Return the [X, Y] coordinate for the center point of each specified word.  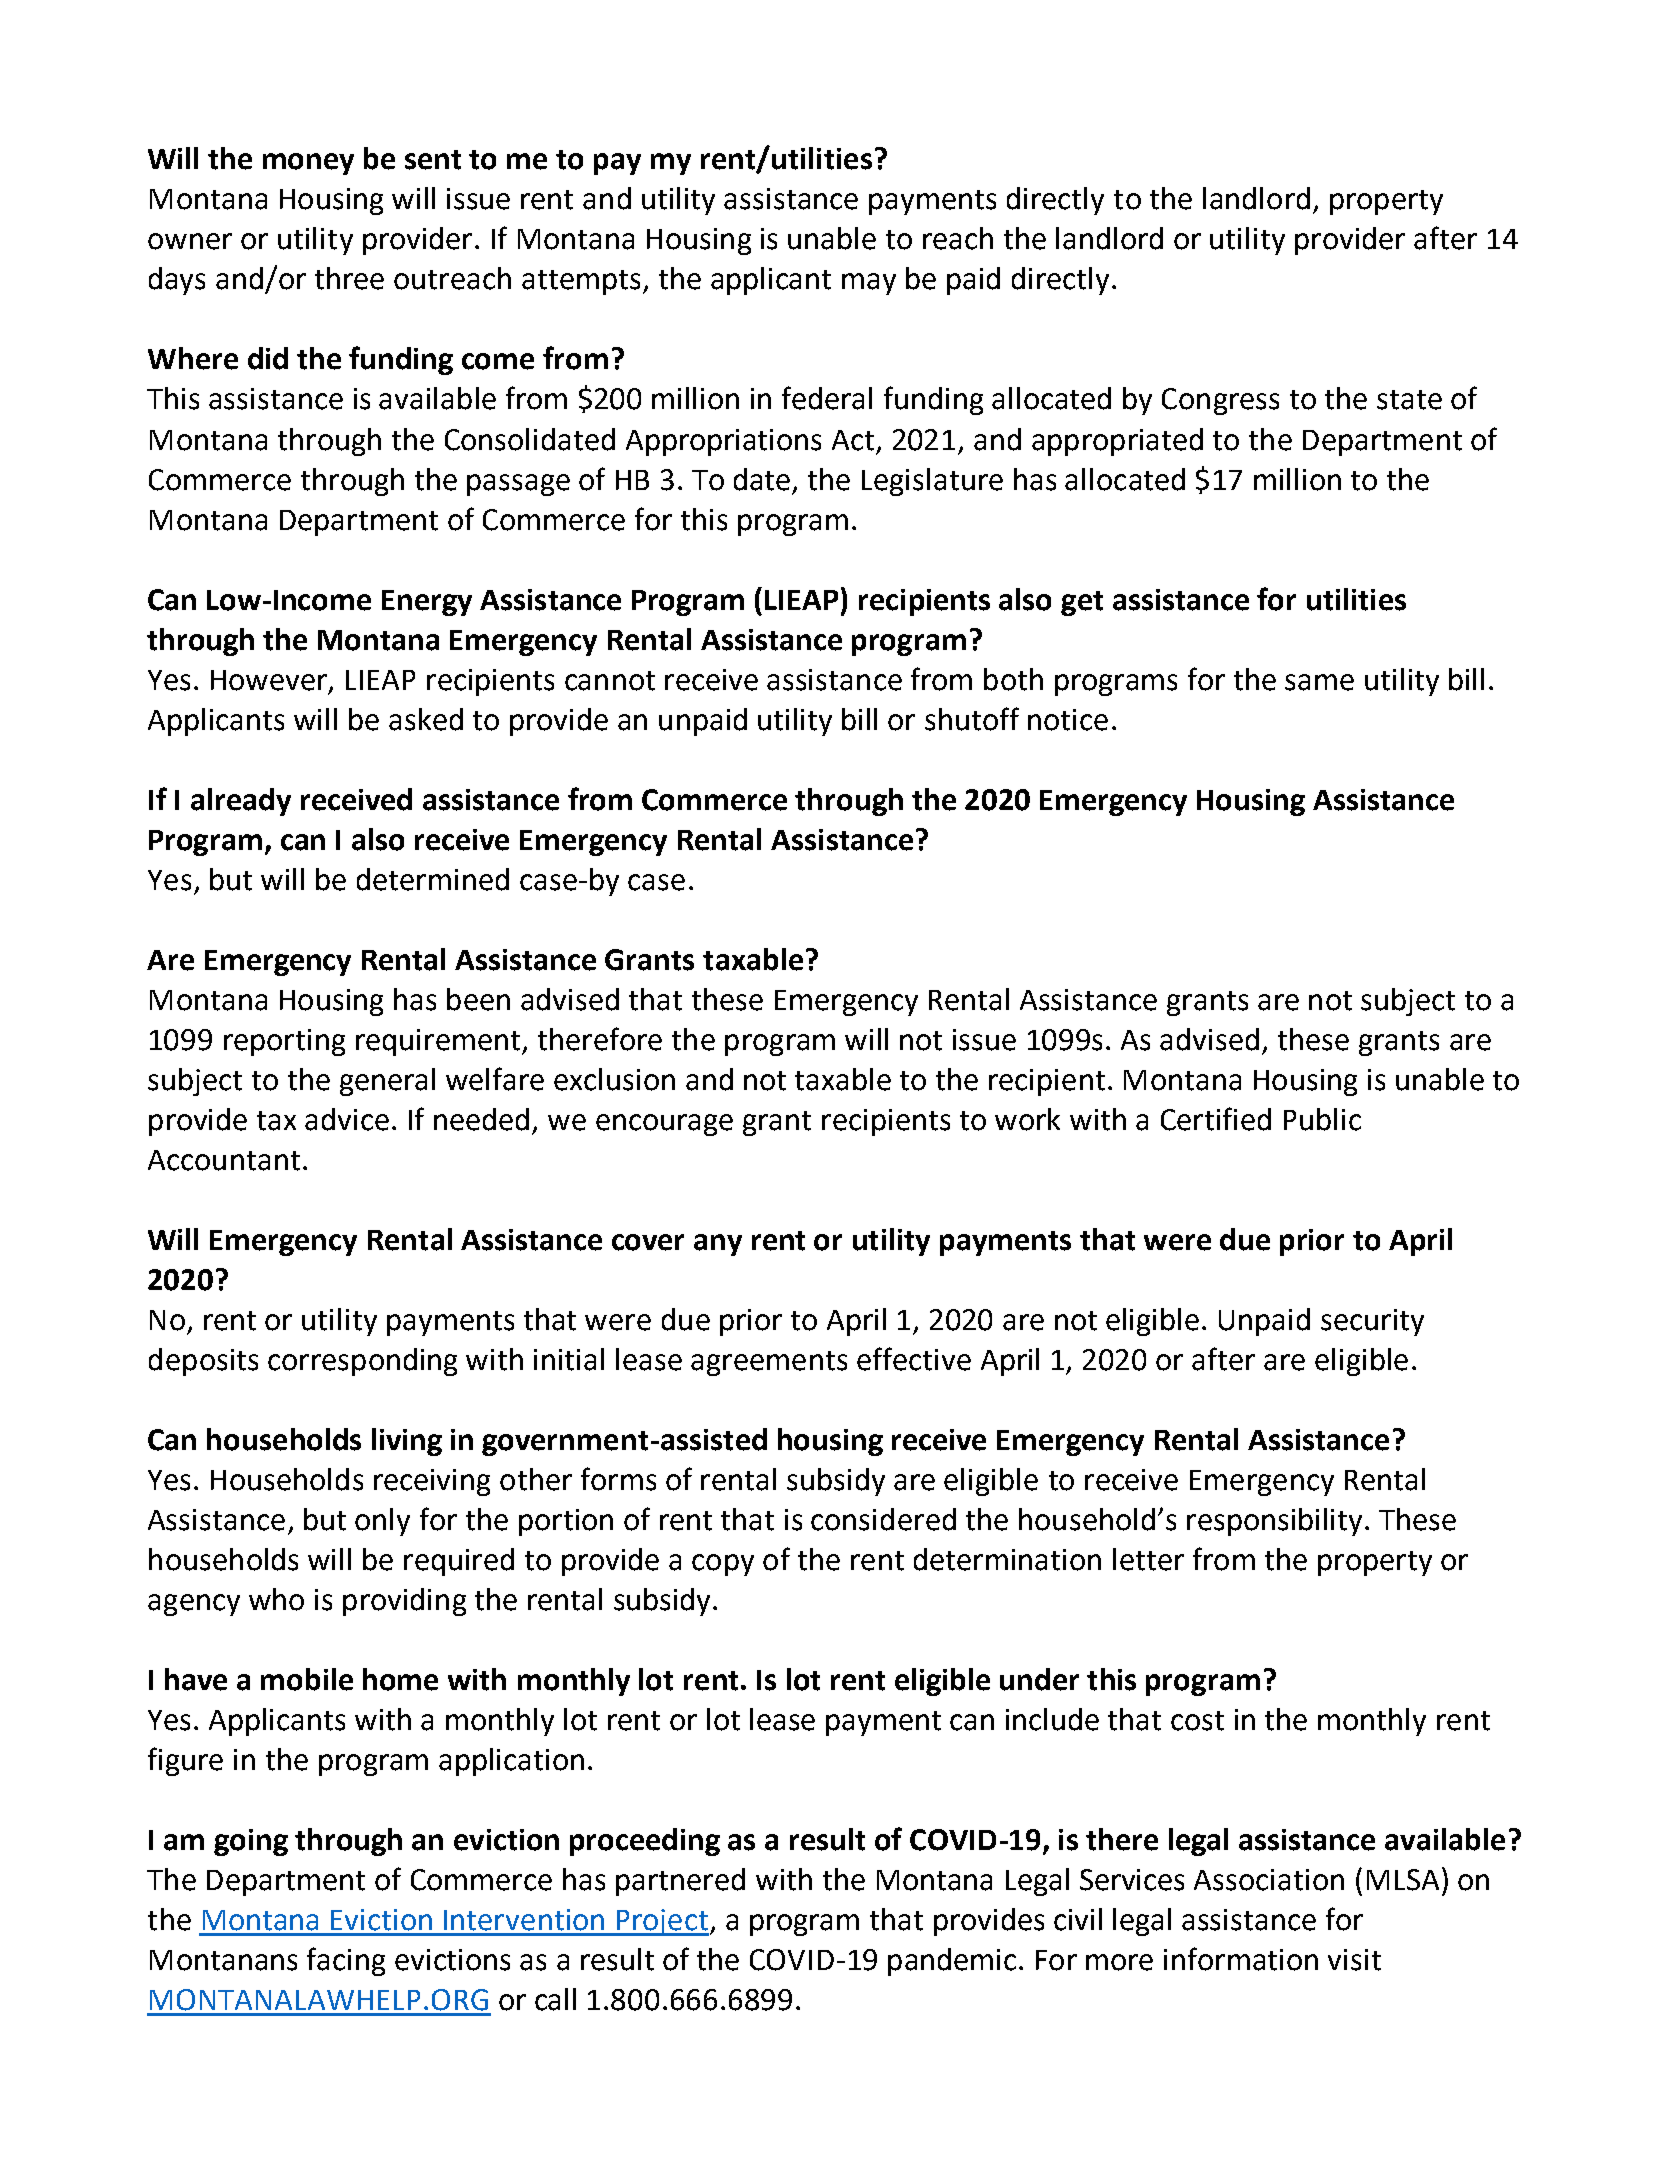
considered [883, 1519]
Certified [1216, 1119]
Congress [1220, 401]
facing [346, 1961]
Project [661, 1922]
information [1241, 1959]
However [270, 681]
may [869, 284]
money [308, 164]
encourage [664, 1125]
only [382, 1522]
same [1319, 682]
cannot [610, 681]
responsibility [1276, 1522]
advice [347, 1119]
